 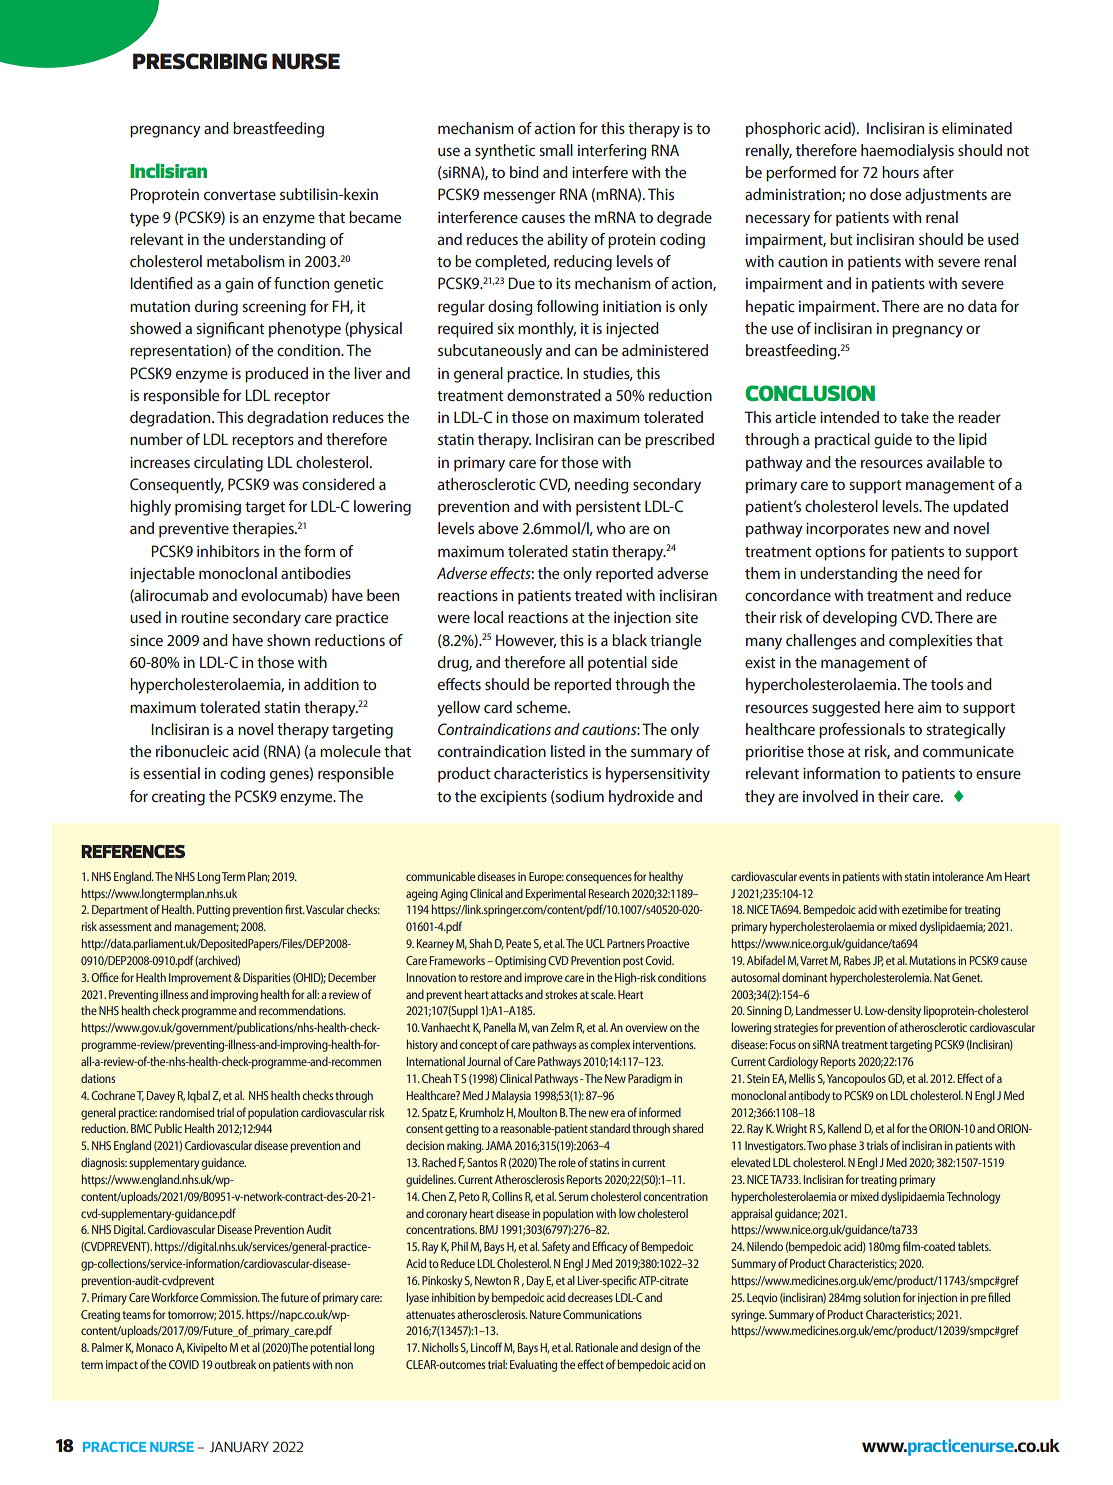 What do you see at coordinates (556, 150) in the screenshot?
I see `small` at bounding box center [556, 150].
